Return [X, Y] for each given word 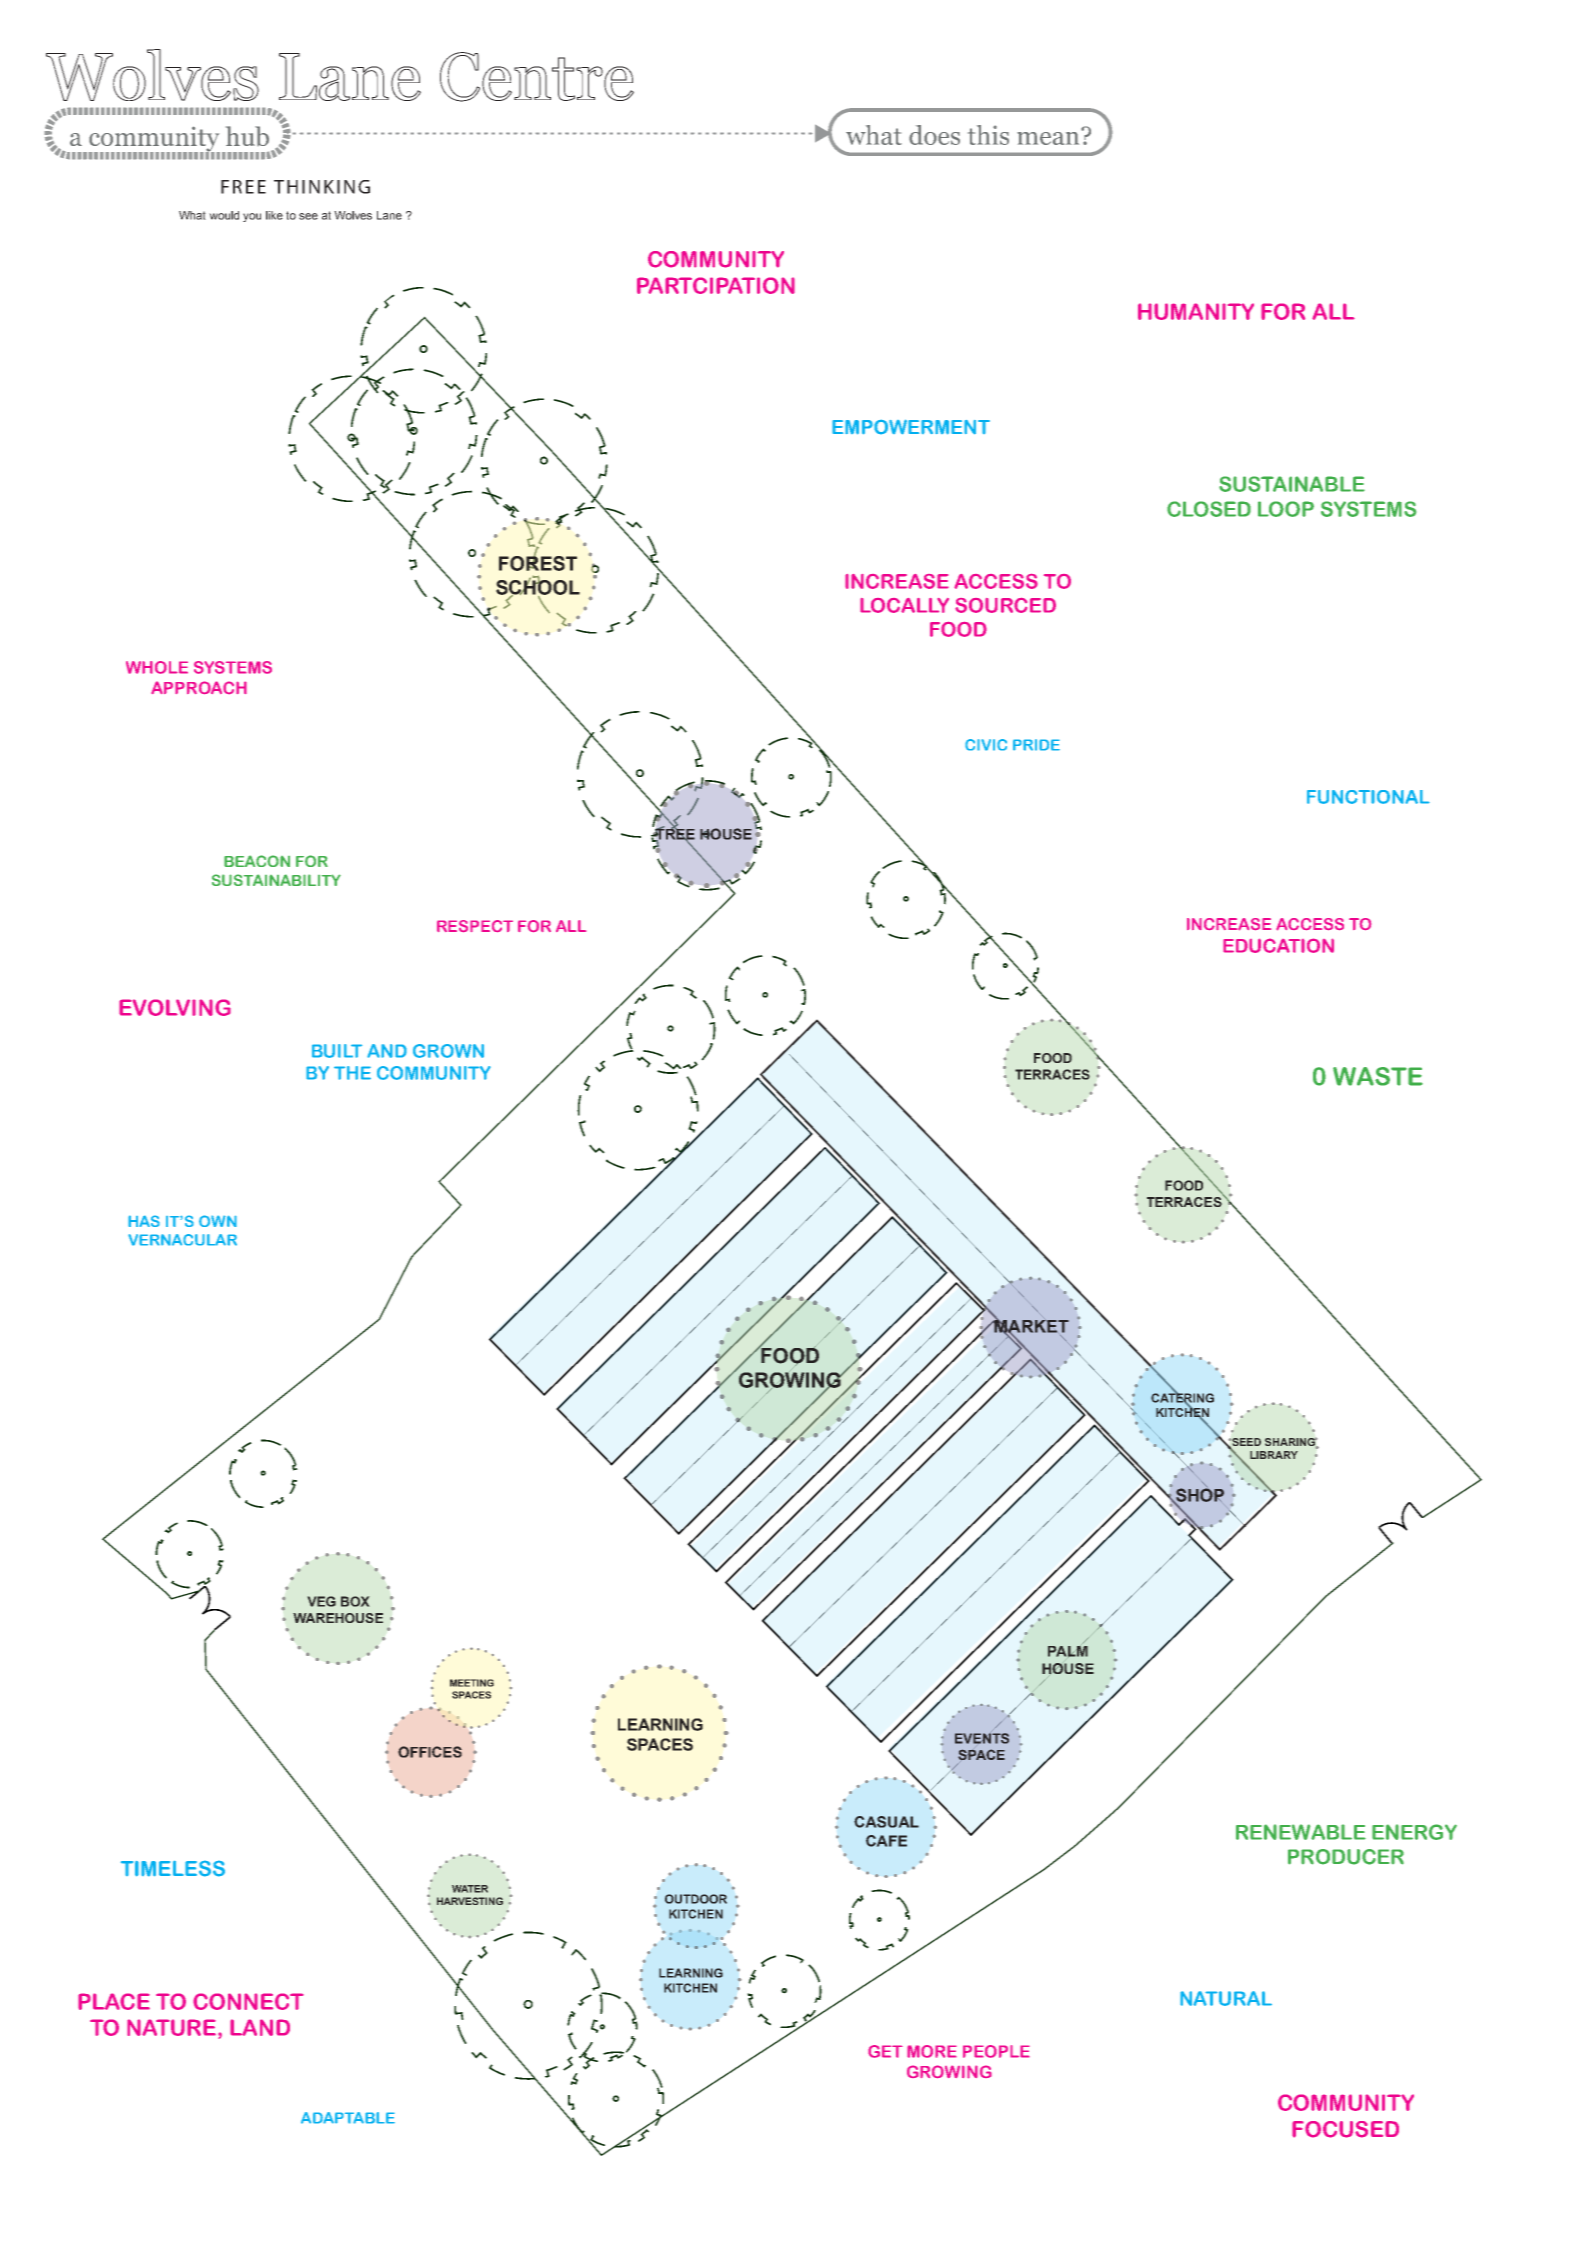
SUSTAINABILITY [276, 880]
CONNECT [248, 2001]
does [934, 135]
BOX [355, 1601]
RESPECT [475, 926]
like [274, 215]
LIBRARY [1274, 1455]
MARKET [1030, 1326]
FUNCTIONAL [1368, 797]
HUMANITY [1196, 311]
